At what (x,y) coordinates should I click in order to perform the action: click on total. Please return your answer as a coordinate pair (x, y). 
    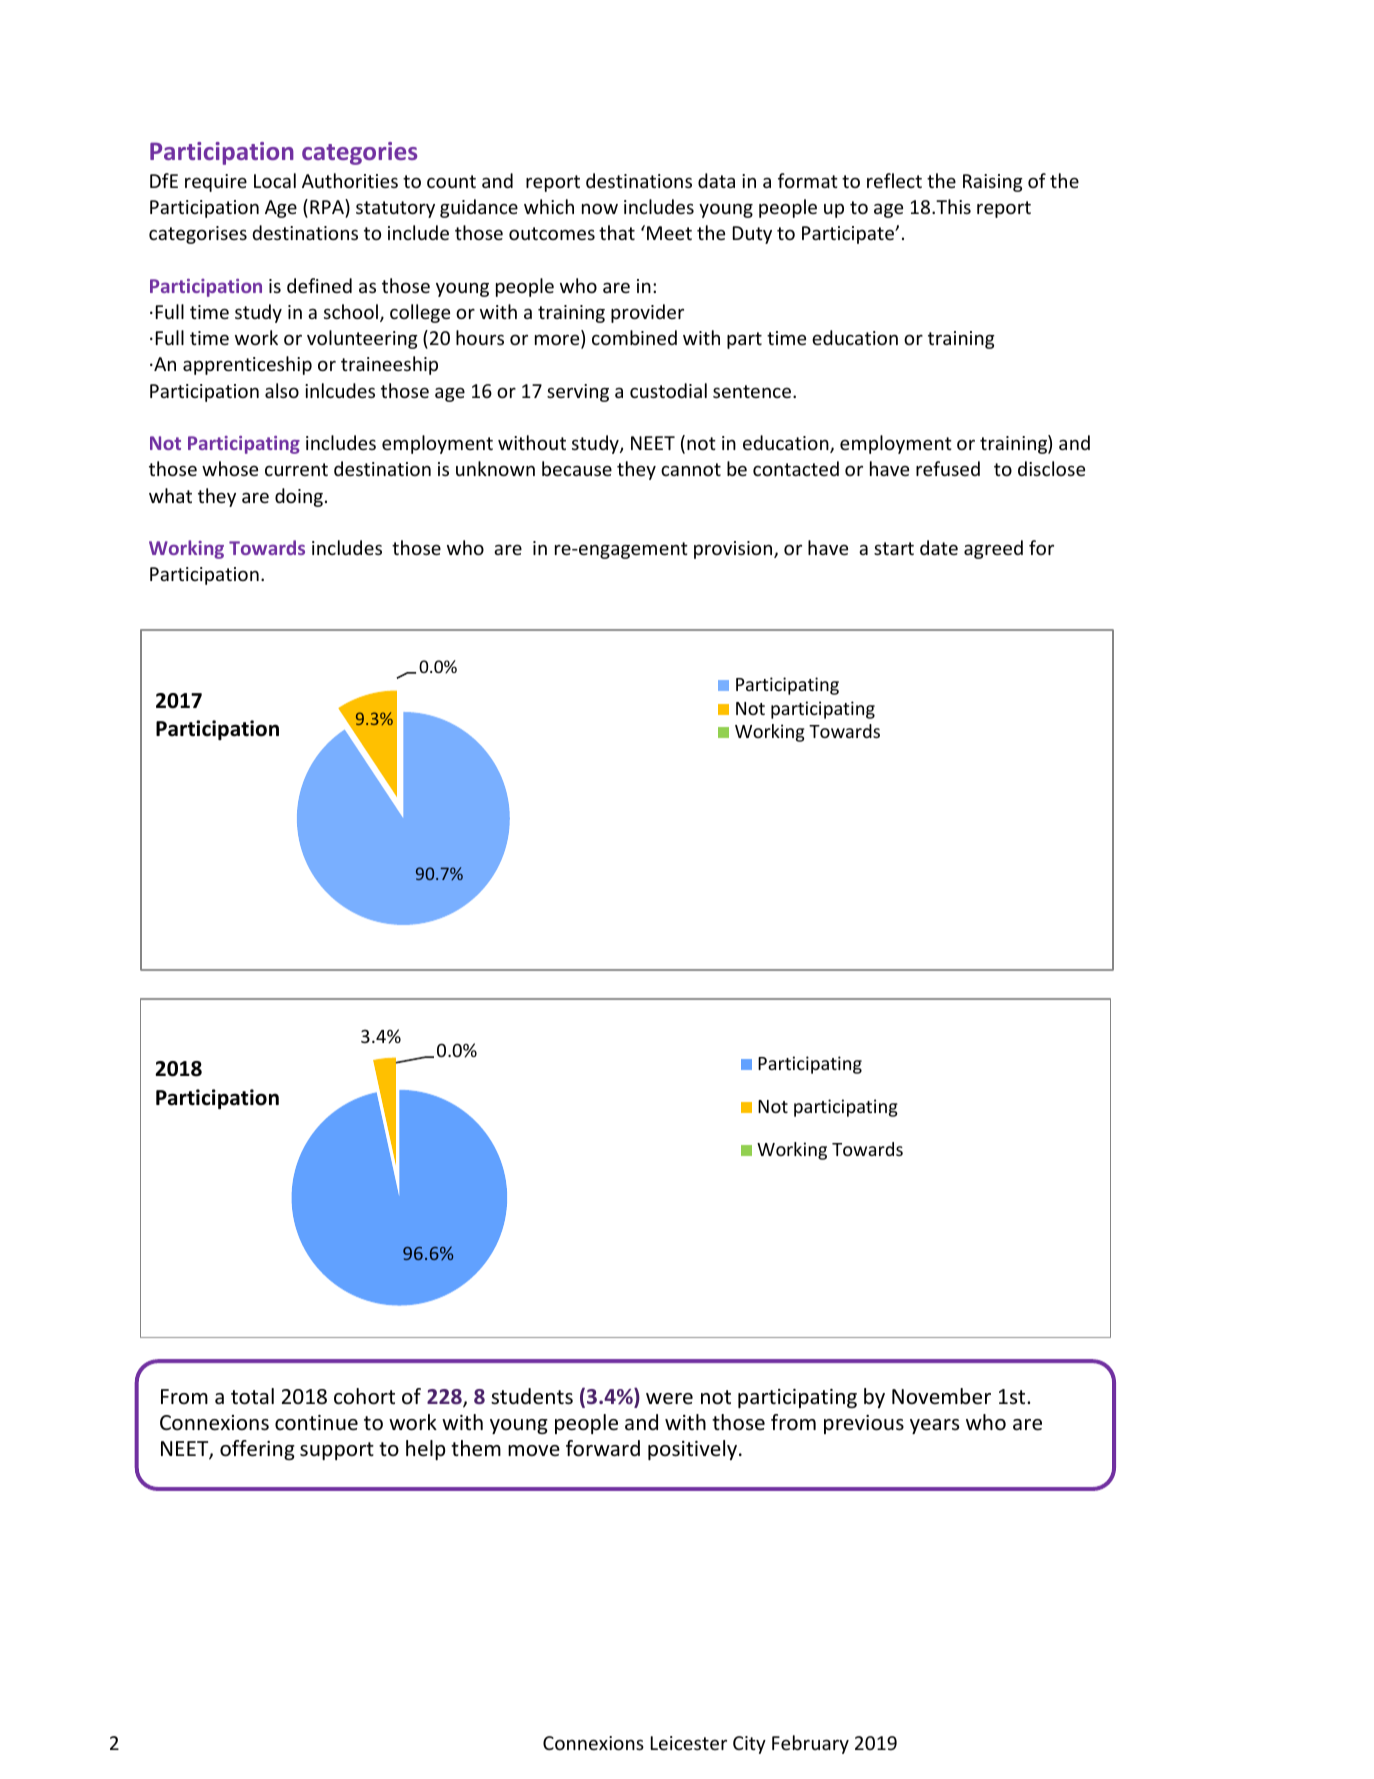
    Looking at the image, I should click on (252, 1396).
